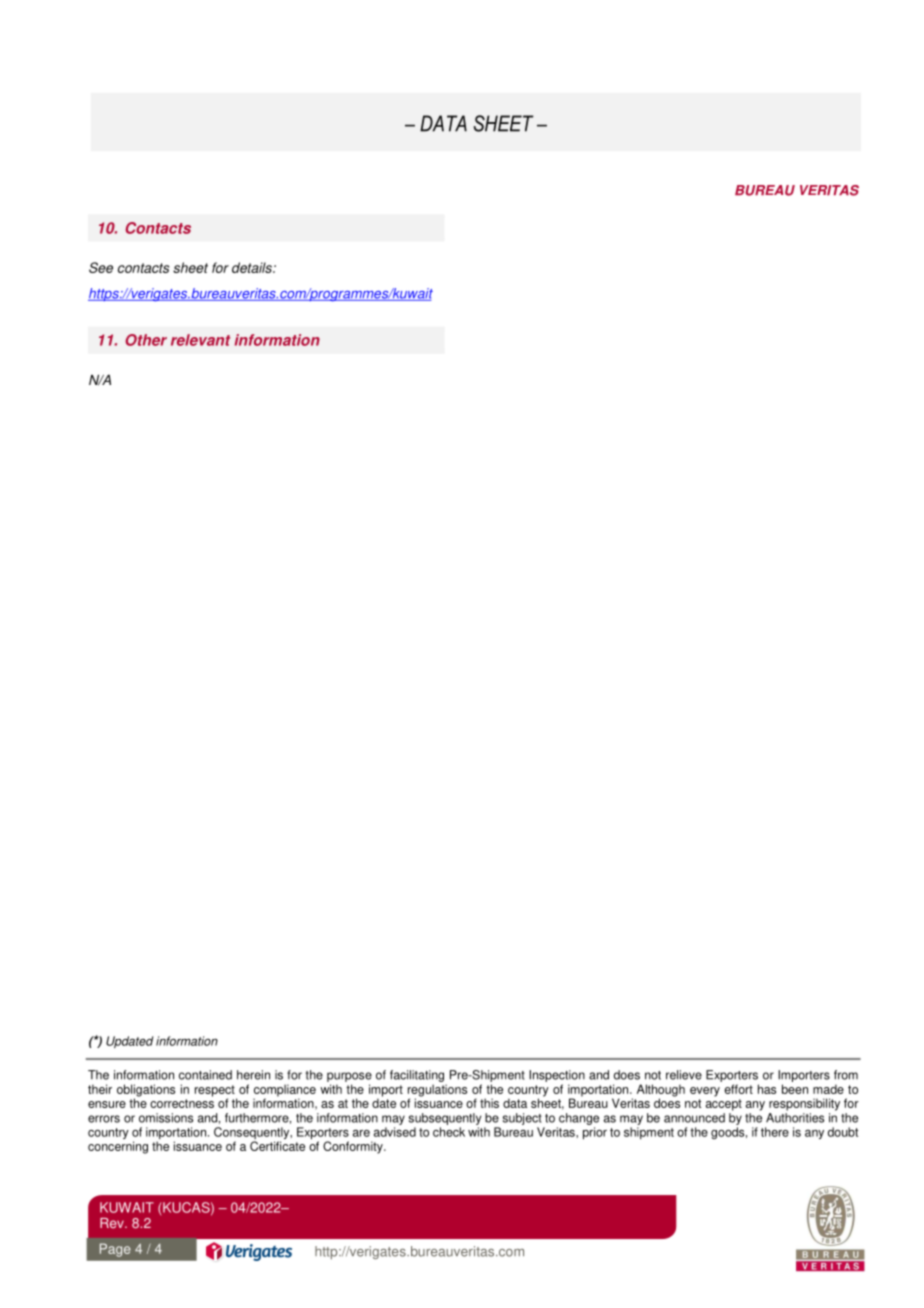 The image size is (924, 1308). Describe the element at coordinates (200, 340) in the screenshot. I see `relevant` at that location.
